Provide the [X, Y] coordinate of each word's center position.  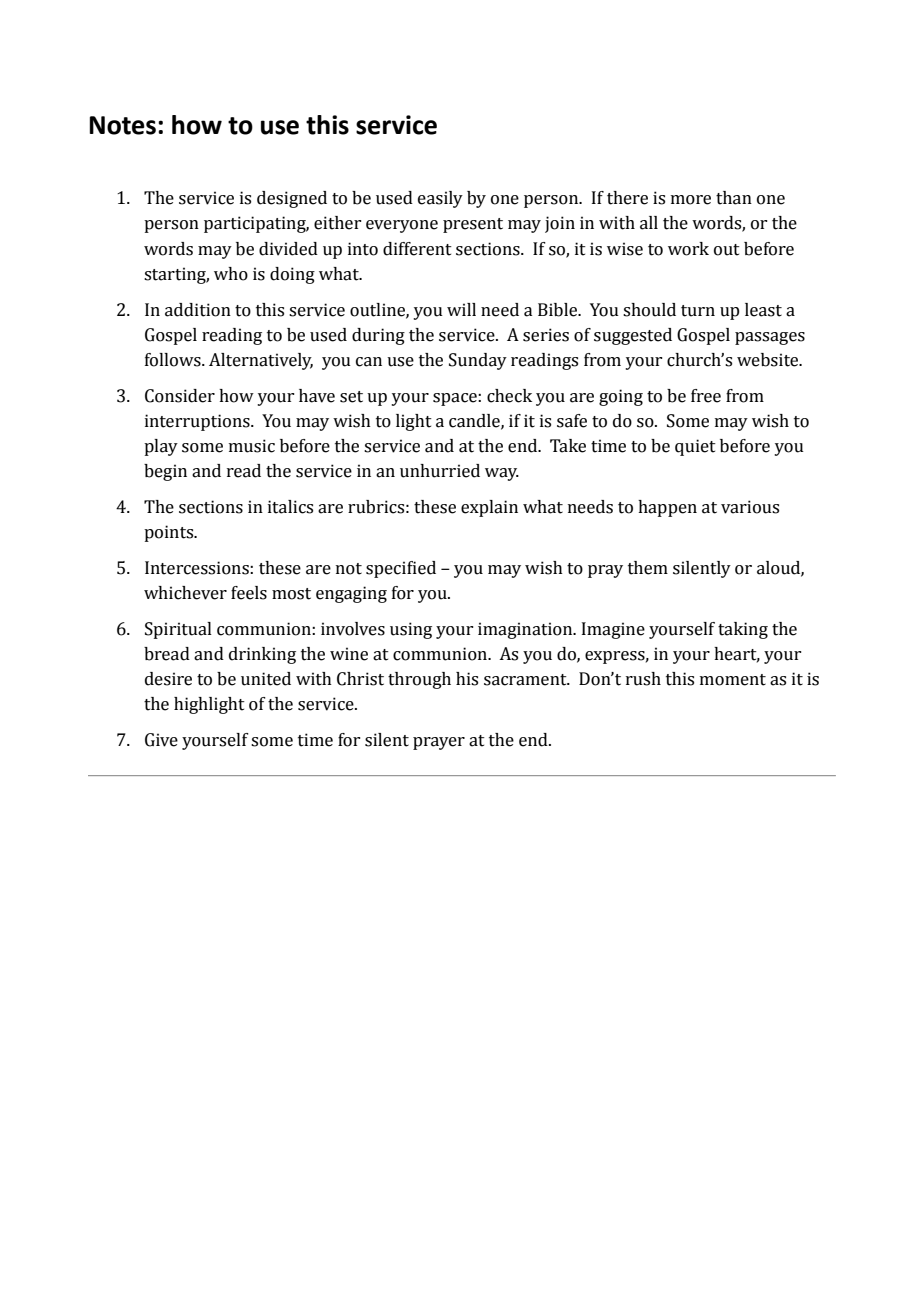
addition [198, 310]
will [461, 309]
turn [698, 311]
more [691, 200]
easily [440, 199]
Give [161, 740]
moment [733, 680]
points [170, 533]
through [419, 680]
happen [667, 508]
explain [489, 508]
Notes [123, 125]
